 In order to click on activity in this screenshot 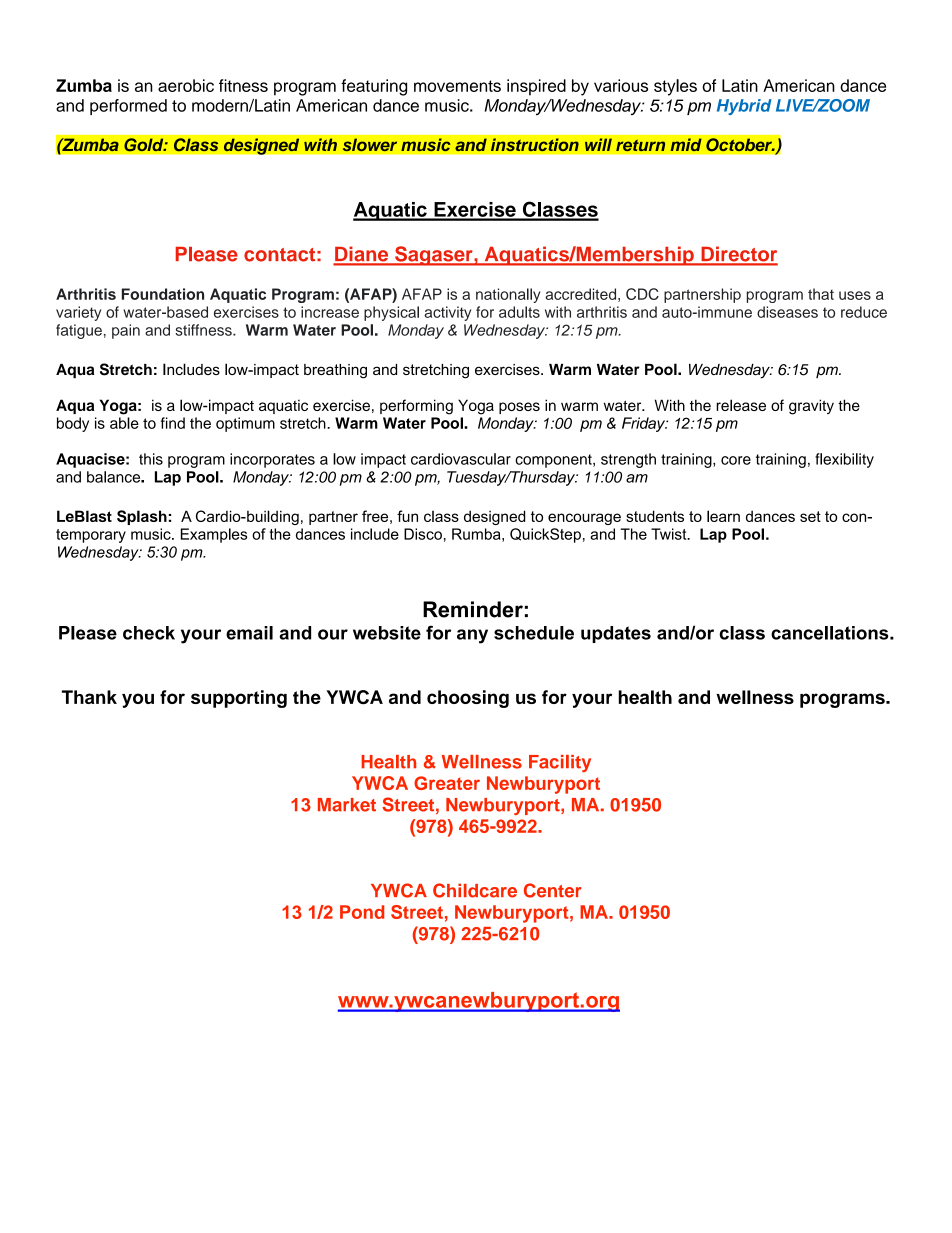, I will do `click(447, 313)`.
